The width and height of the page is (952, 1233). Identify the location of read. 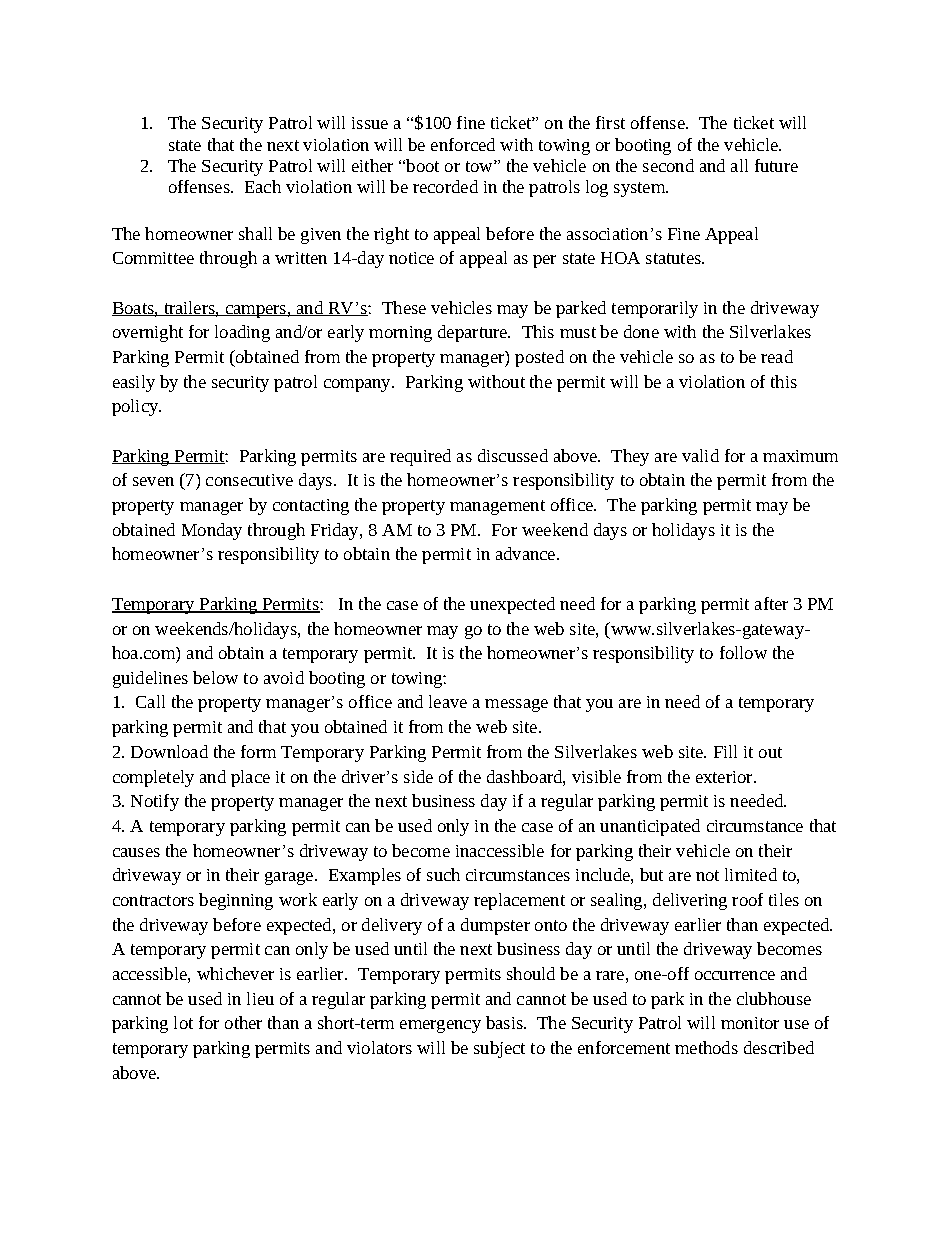
(777, 356).
